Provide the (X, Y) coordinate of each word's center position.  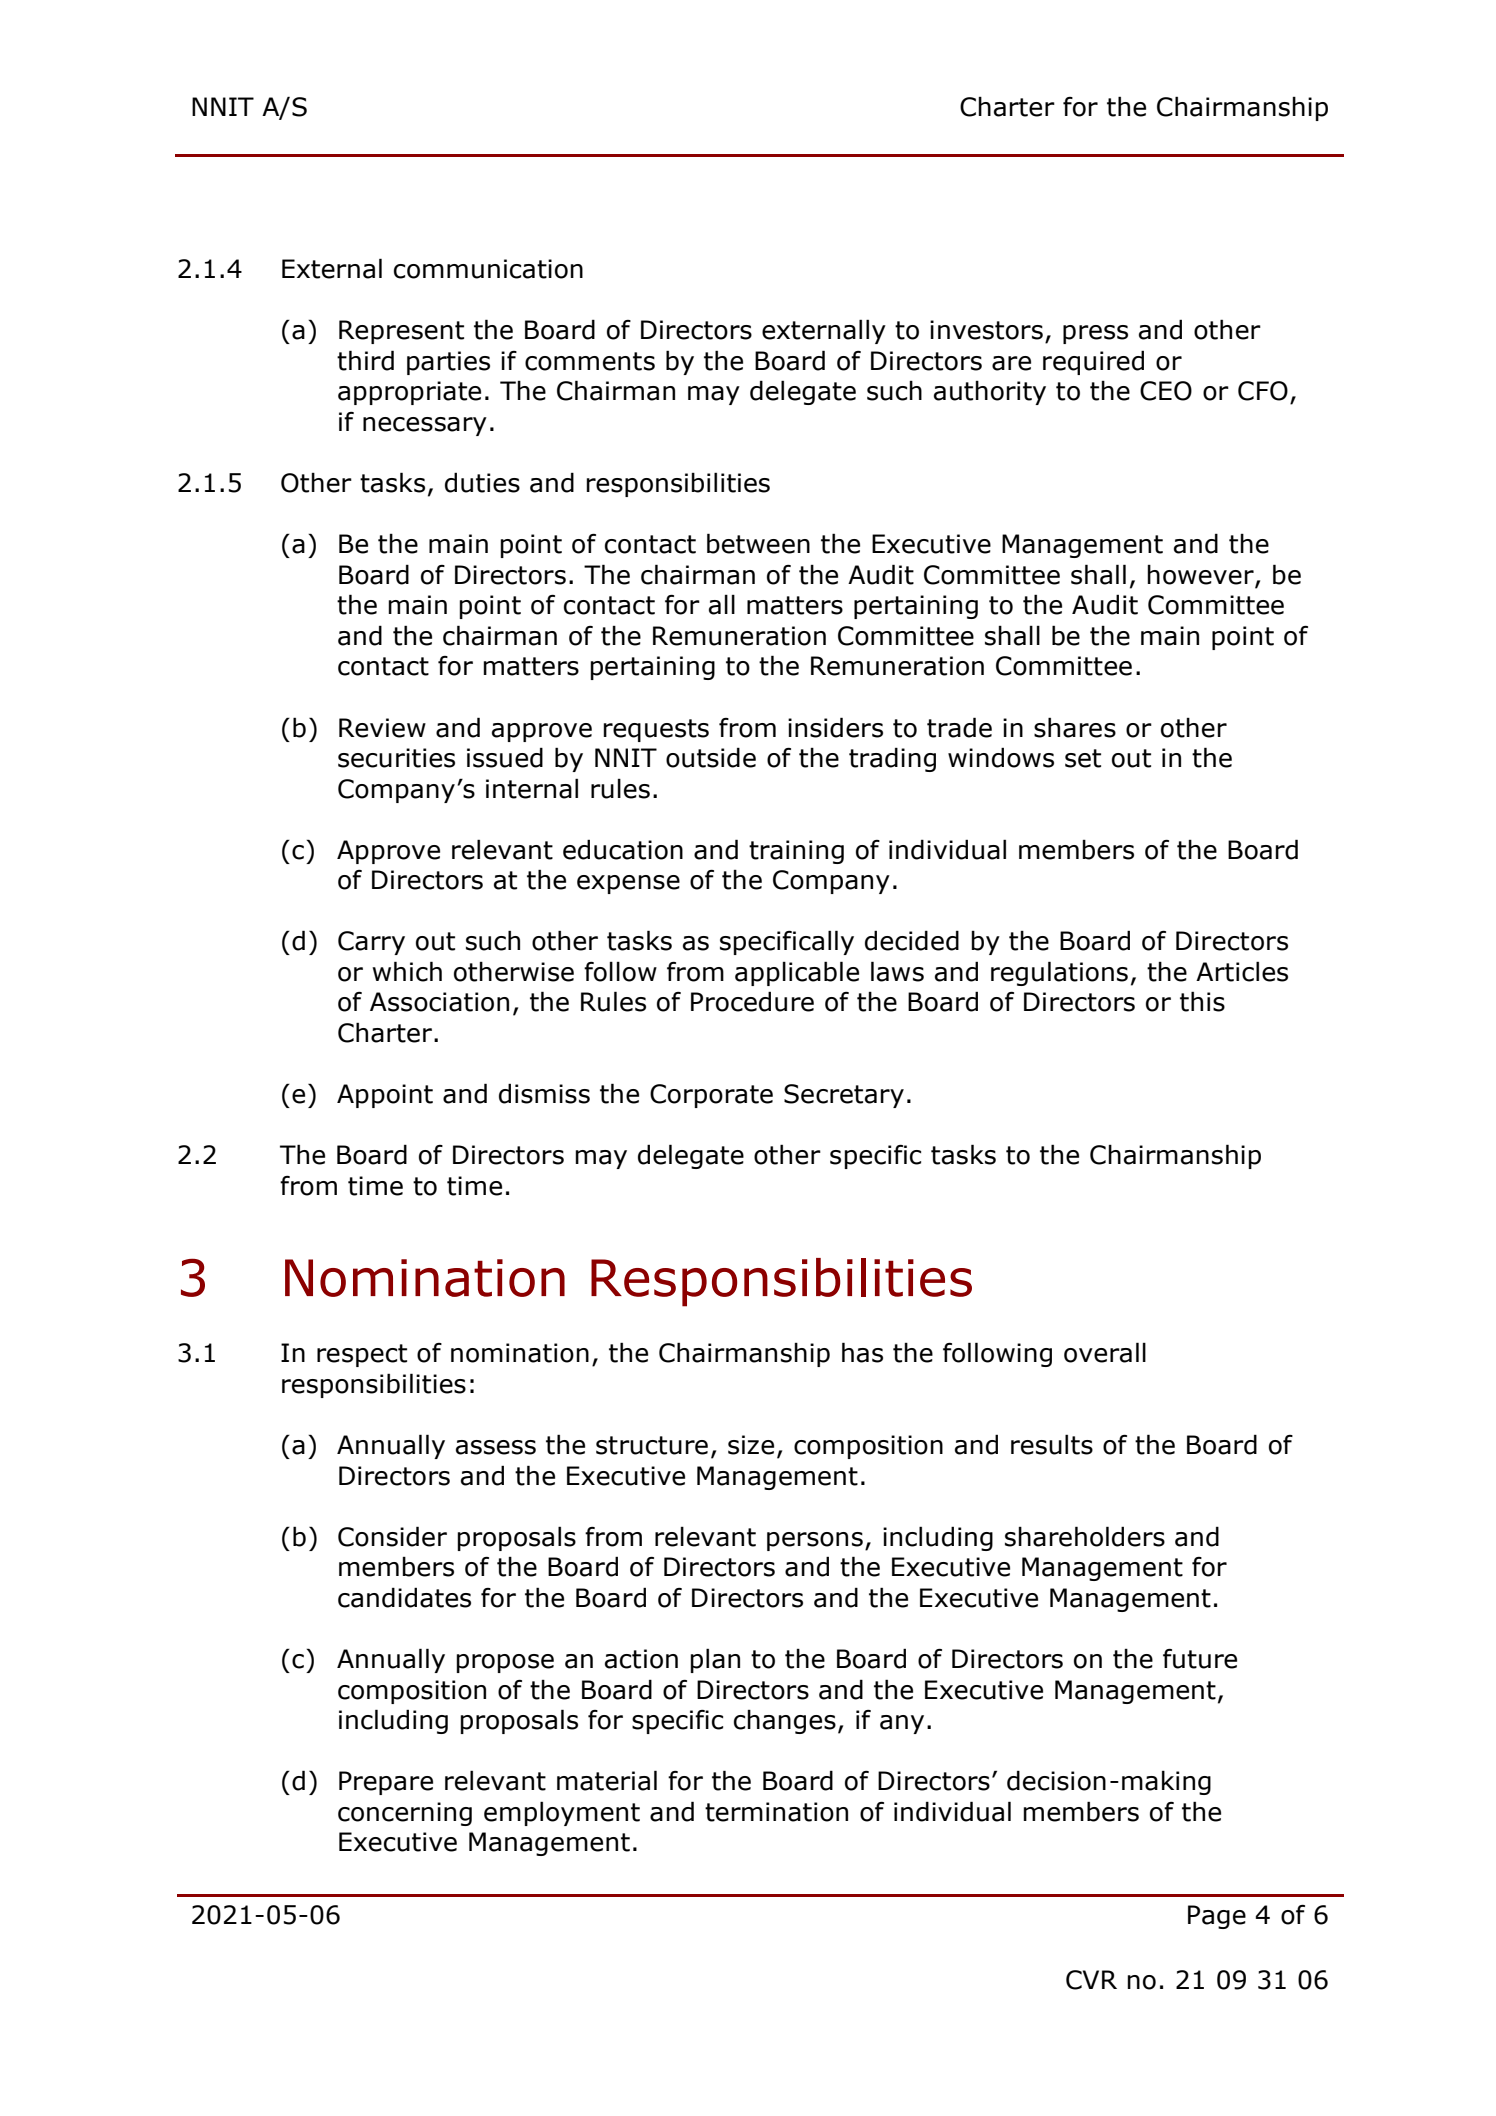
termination (776, 1812)
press (1095, 334)
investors (986, 330)
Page (1217, 1917)
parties (448, 363)
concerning (405, 1814)
